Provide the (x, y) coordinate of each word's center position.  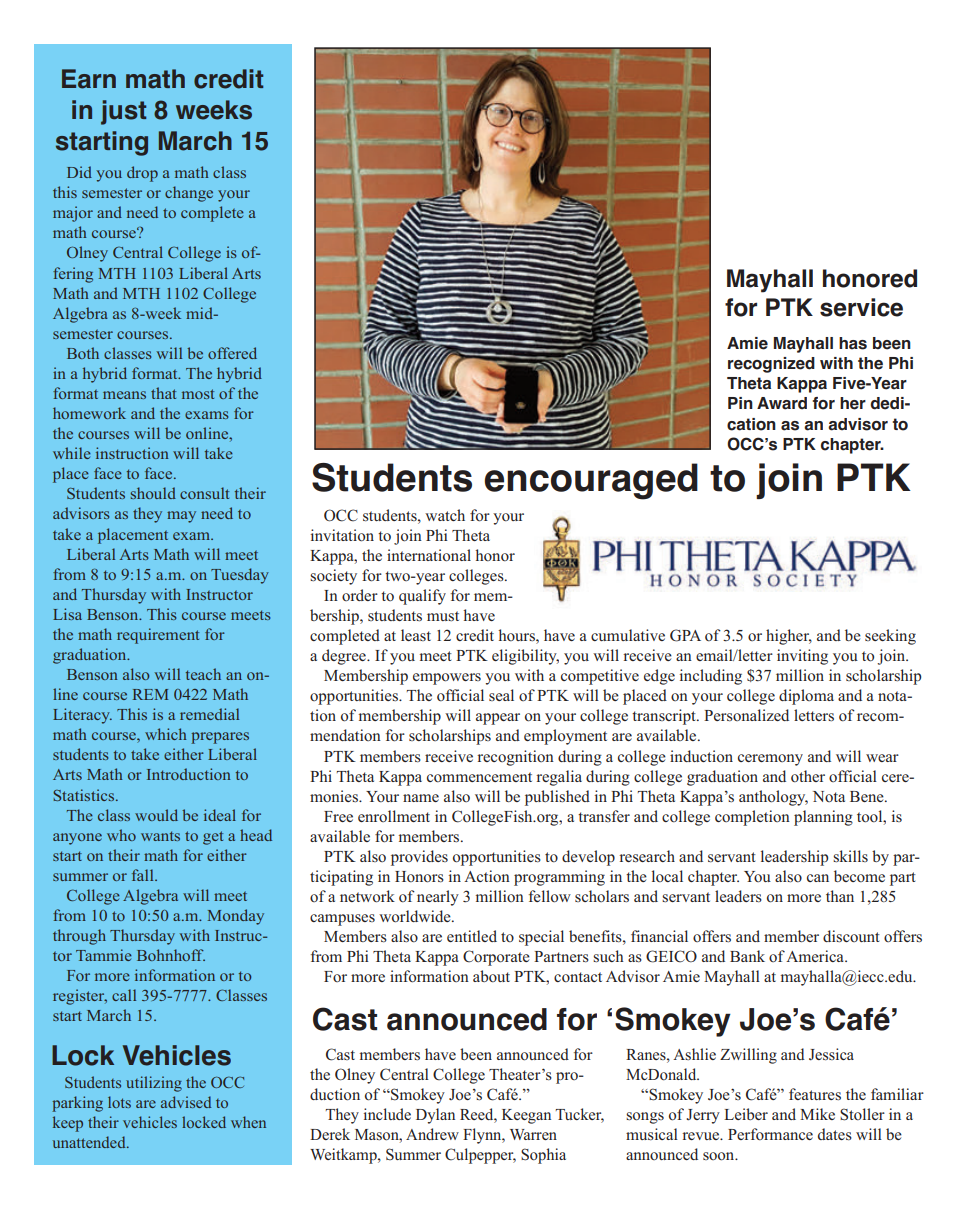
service (861, 307)
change (189, 194)
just (123, 112)
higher (789, 637)
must (443, 616)
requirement (158, 636)
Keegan (526, 1116)
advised (186, 1102)
